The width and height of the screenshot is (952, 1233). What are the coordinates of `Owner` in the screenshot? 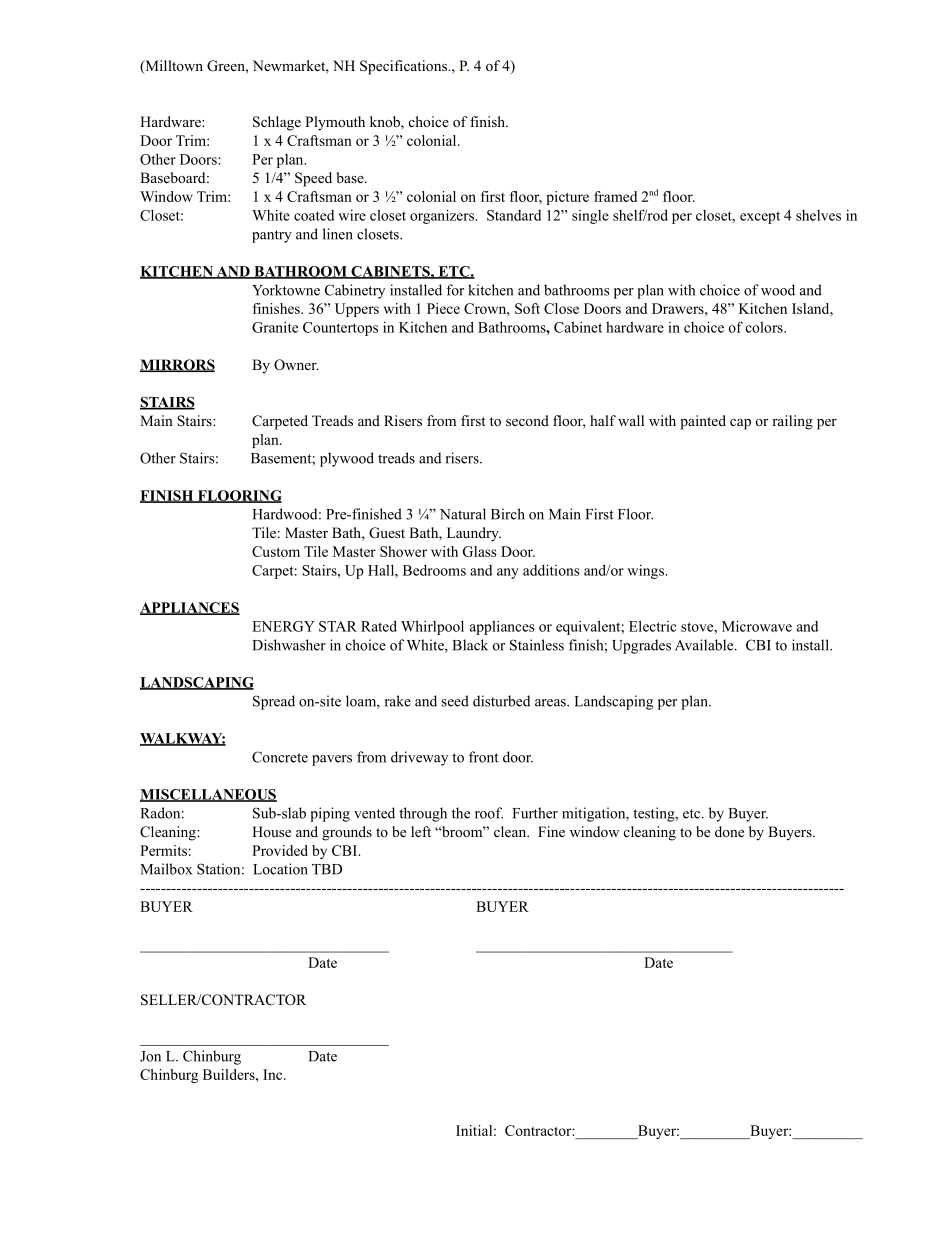 It's located at (296, 365).
